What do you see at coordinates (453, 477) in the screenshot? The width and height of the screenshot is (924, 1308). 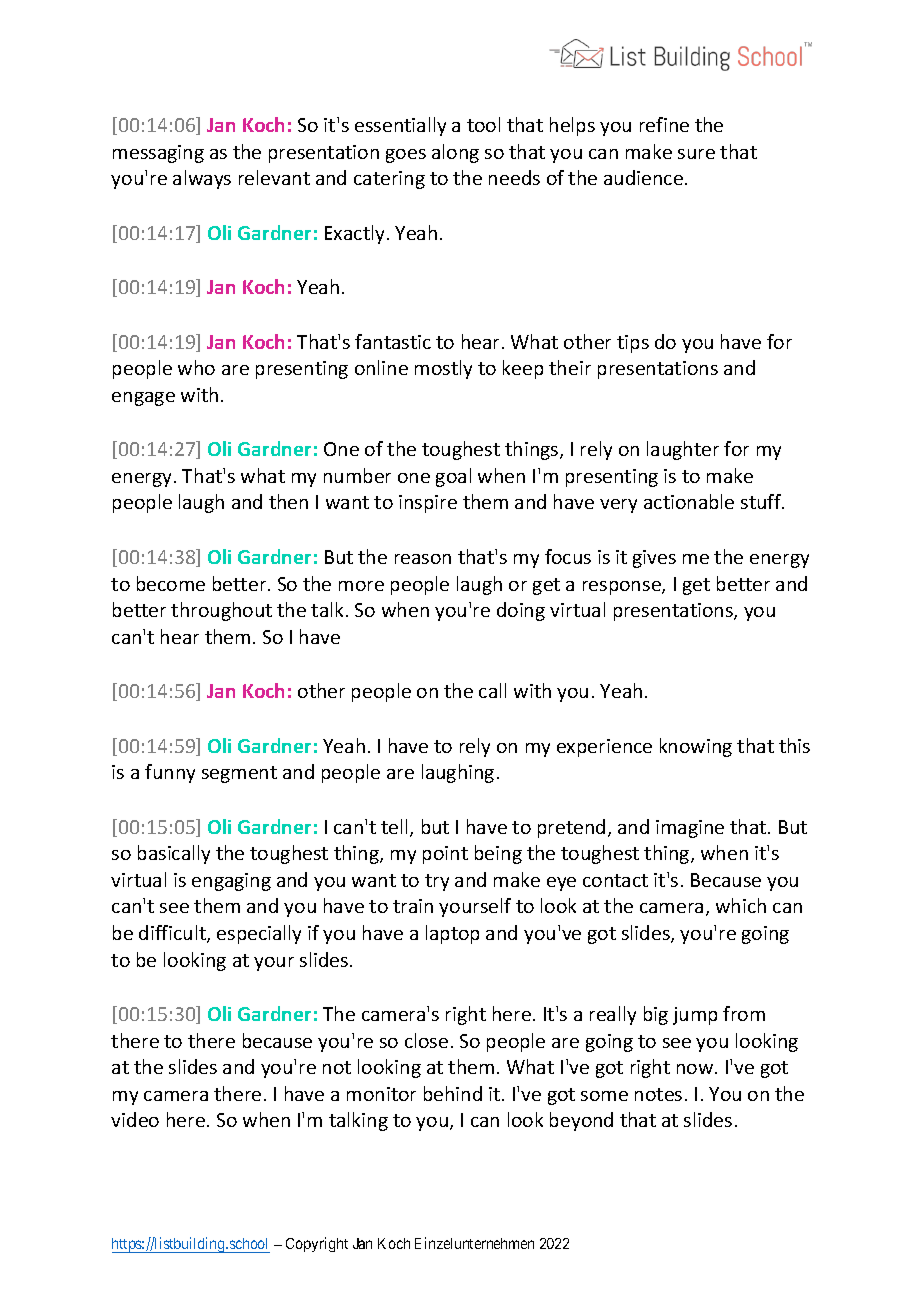 I see `goal` at bounding box center [453, 477].
